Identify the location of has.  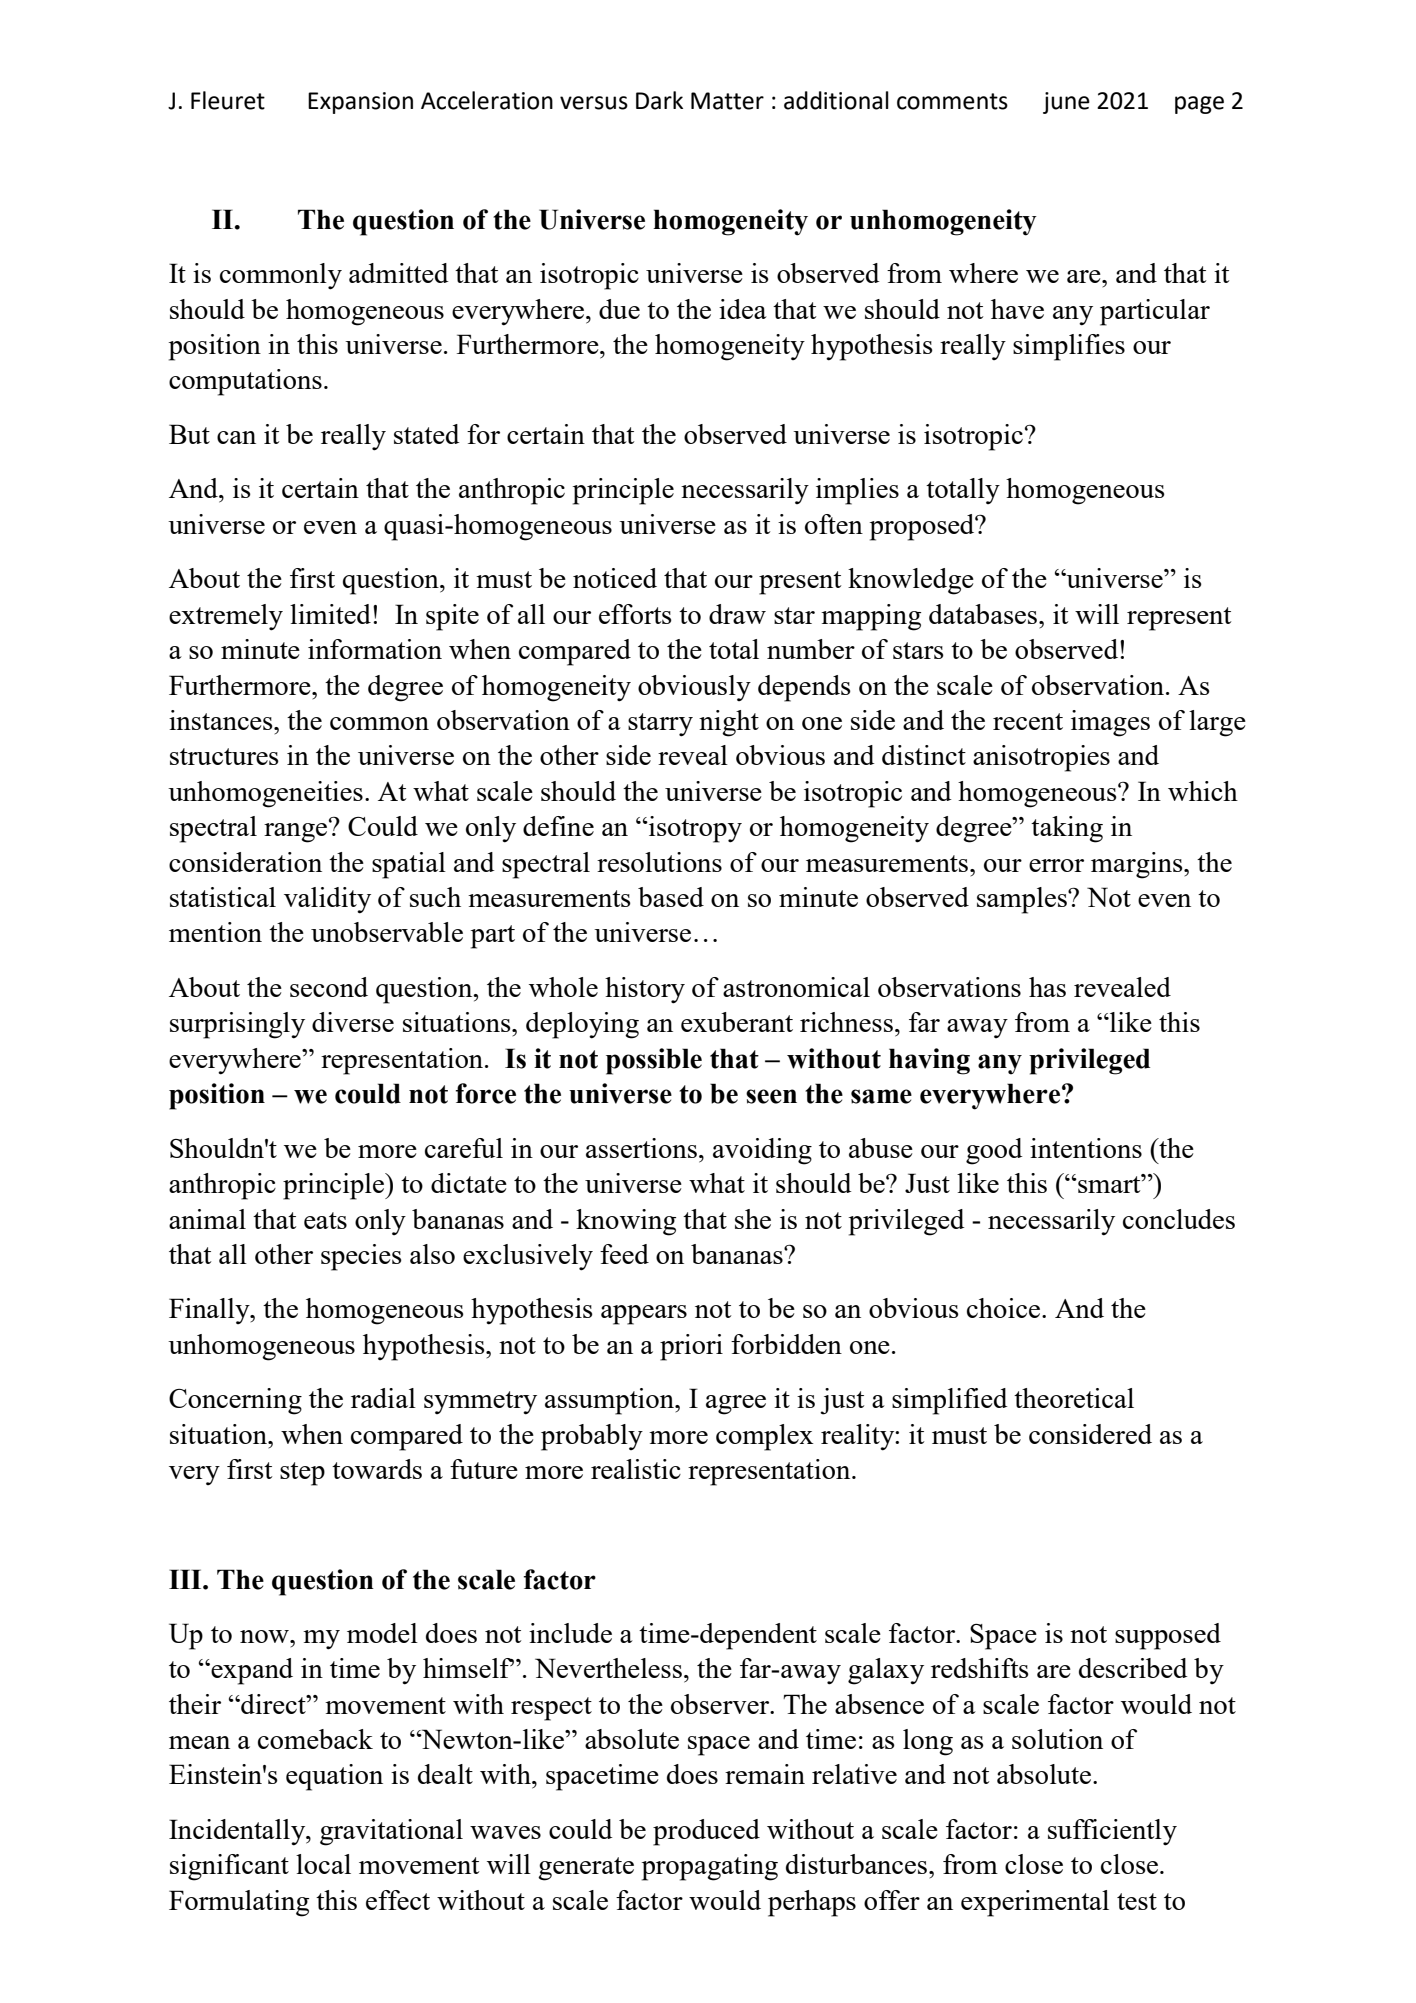
(1047, 987).
